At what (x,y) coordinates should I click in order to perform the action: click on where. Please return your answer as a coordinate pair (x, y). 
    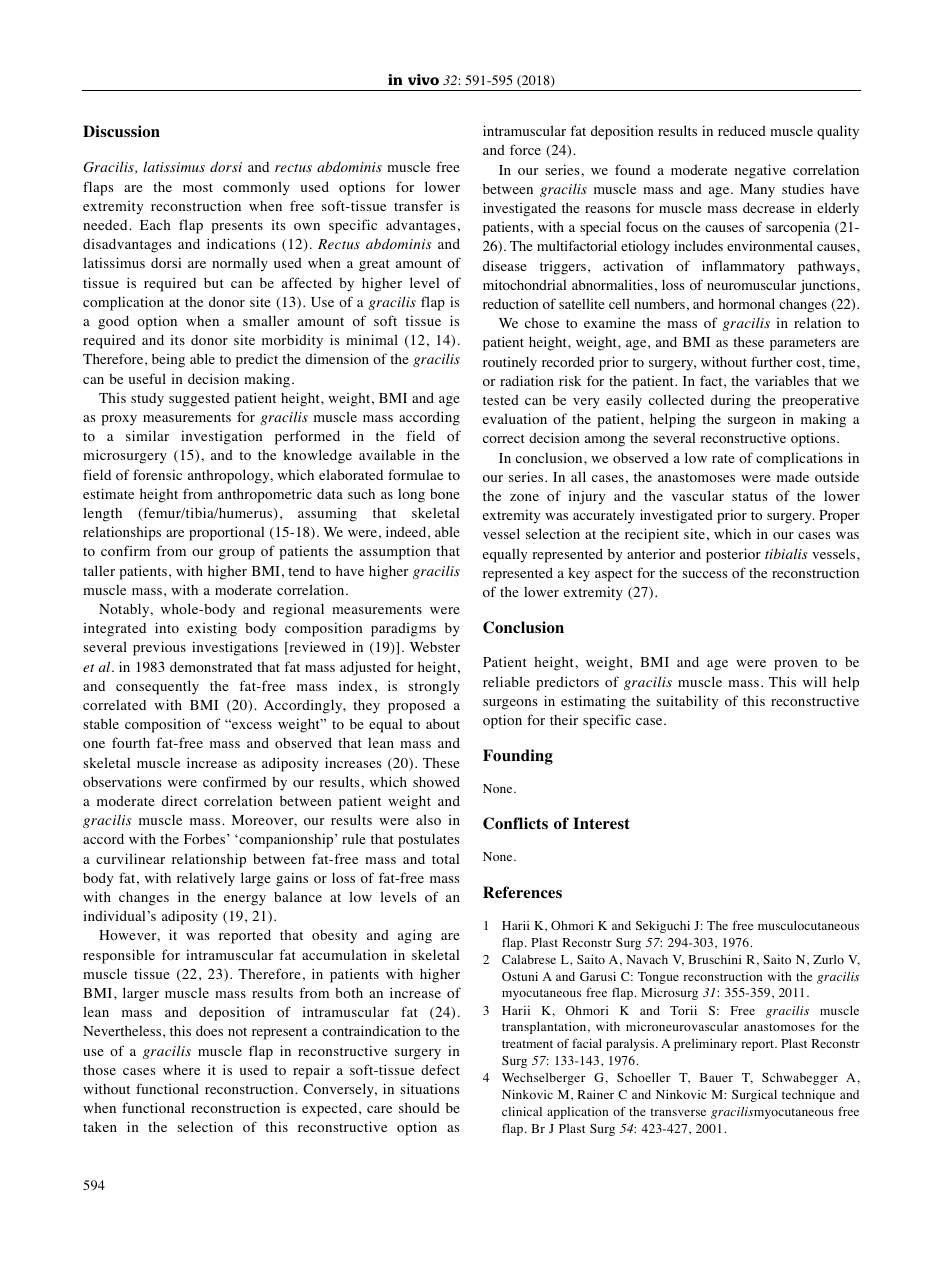
    Looking at the image, I should click on (181, 1070).
